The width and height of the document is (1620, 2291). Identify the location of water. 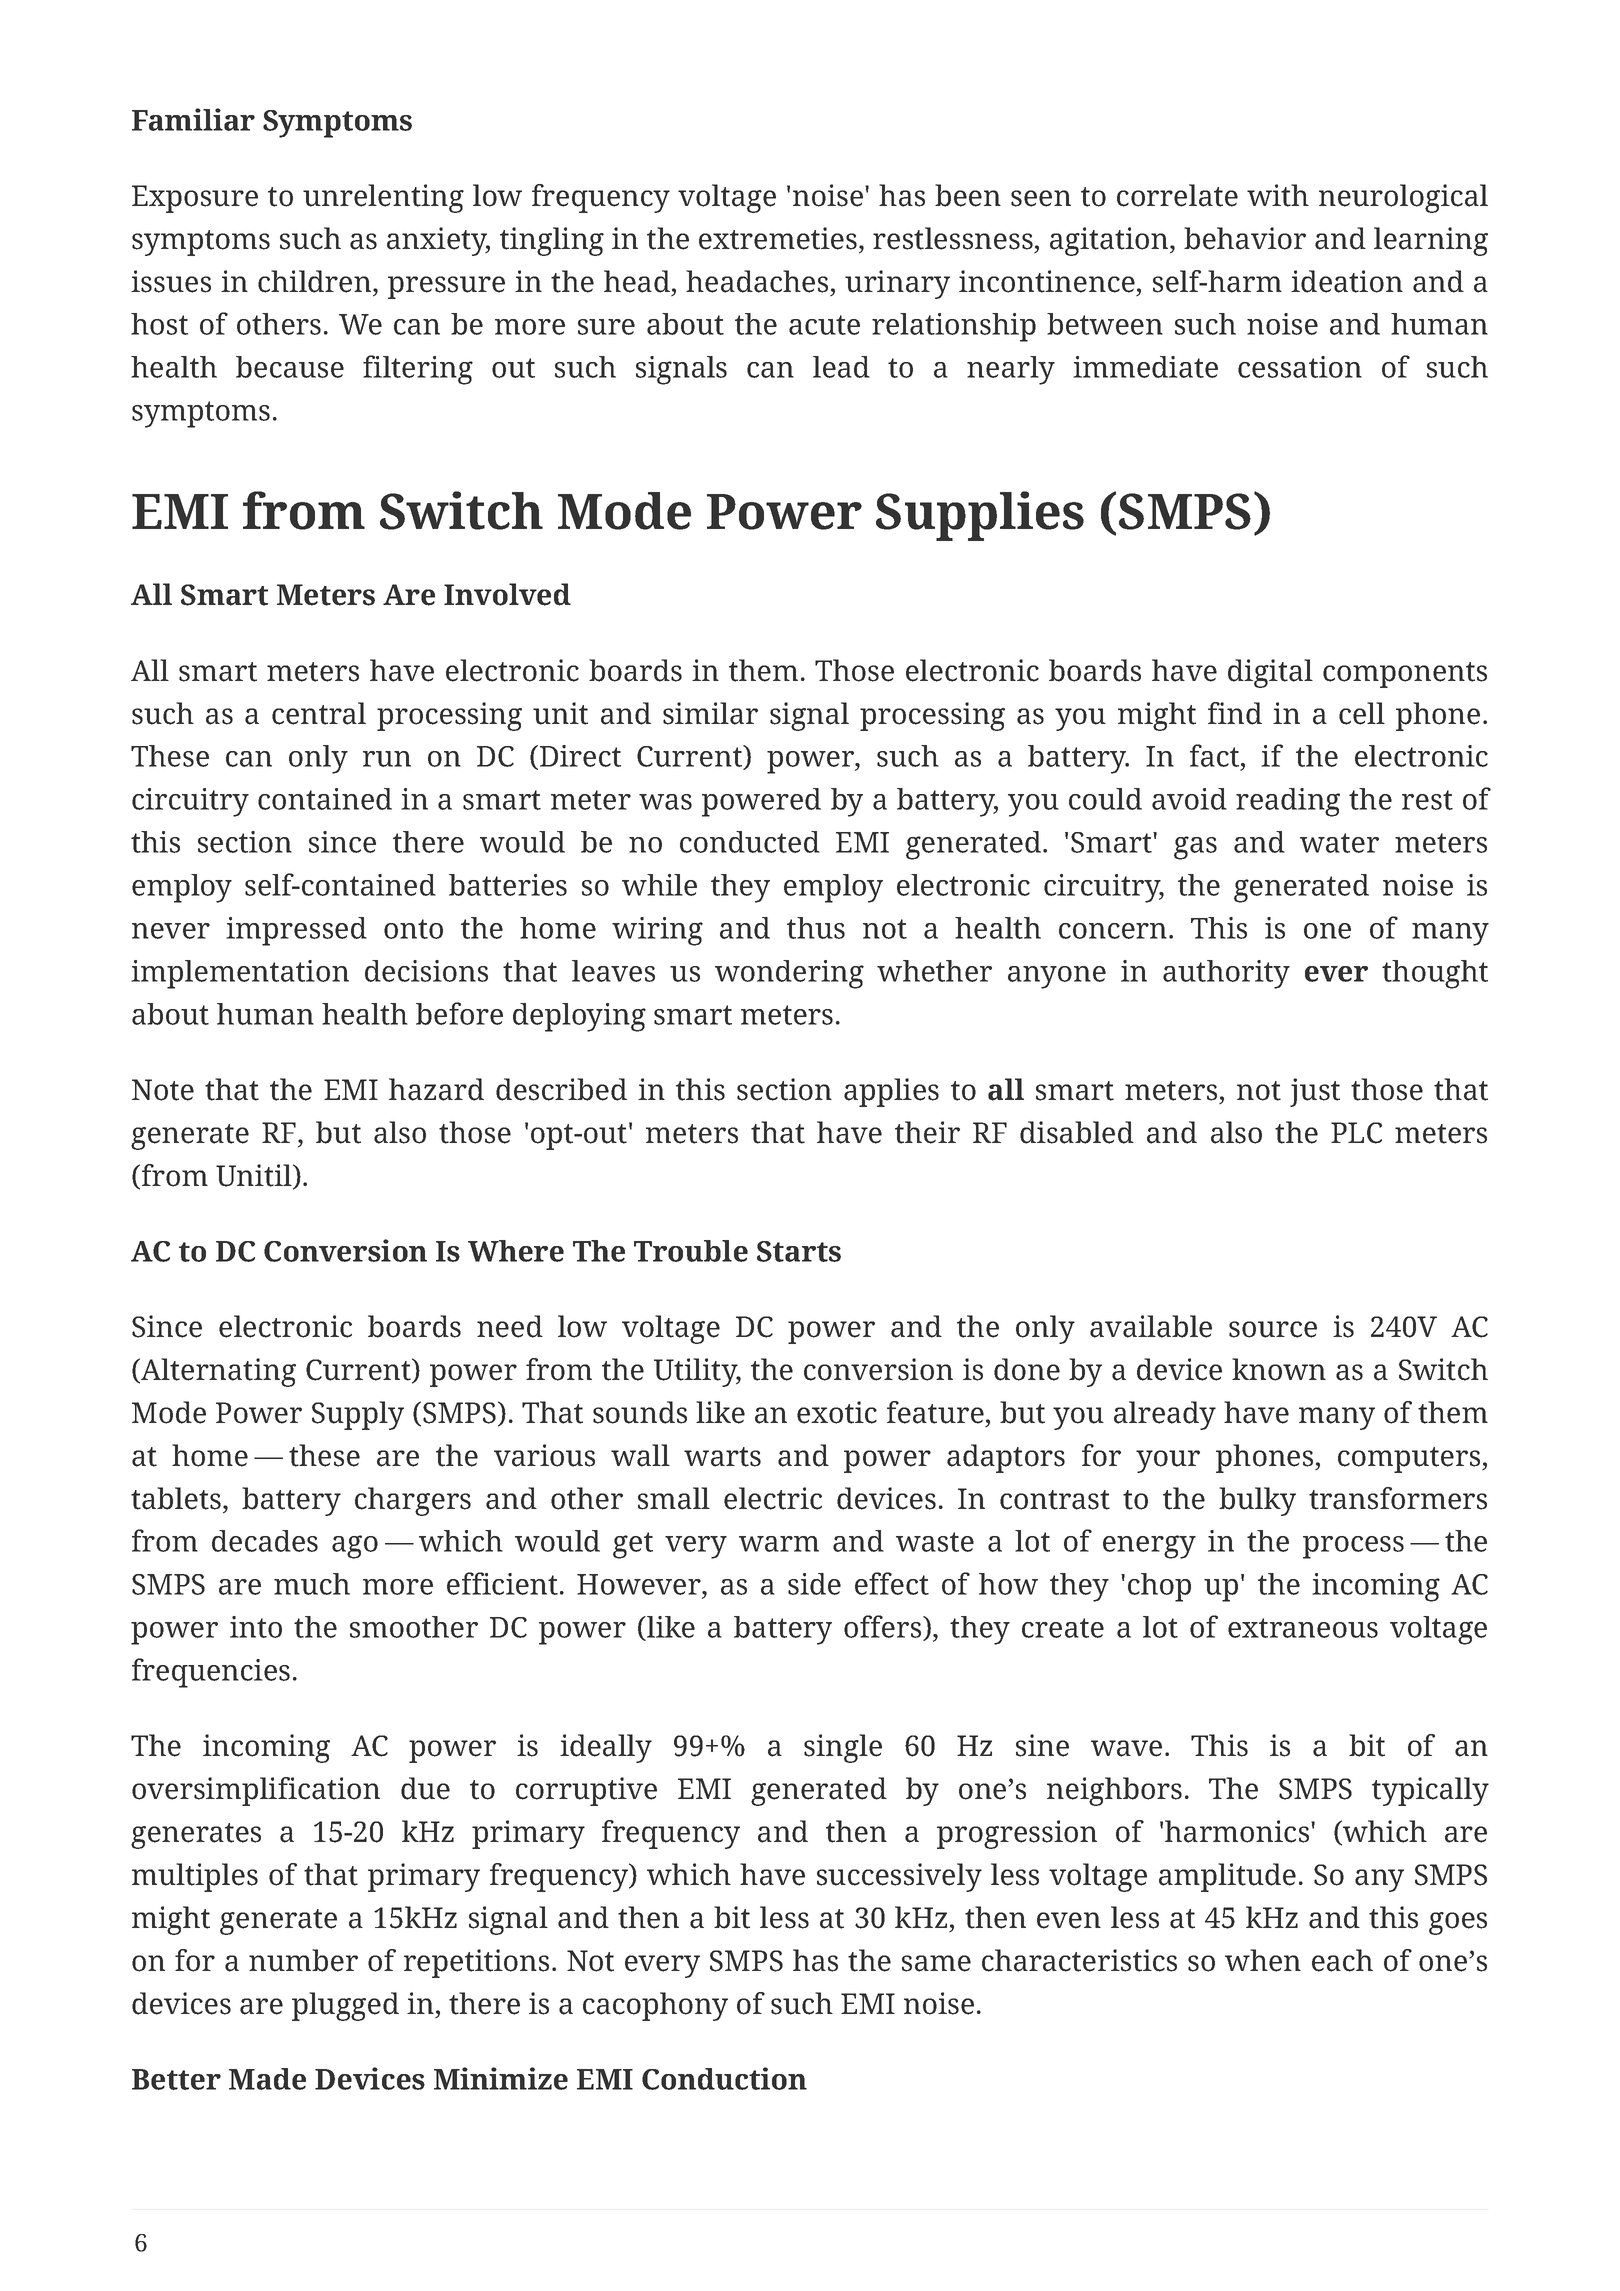
(1339, 843).
